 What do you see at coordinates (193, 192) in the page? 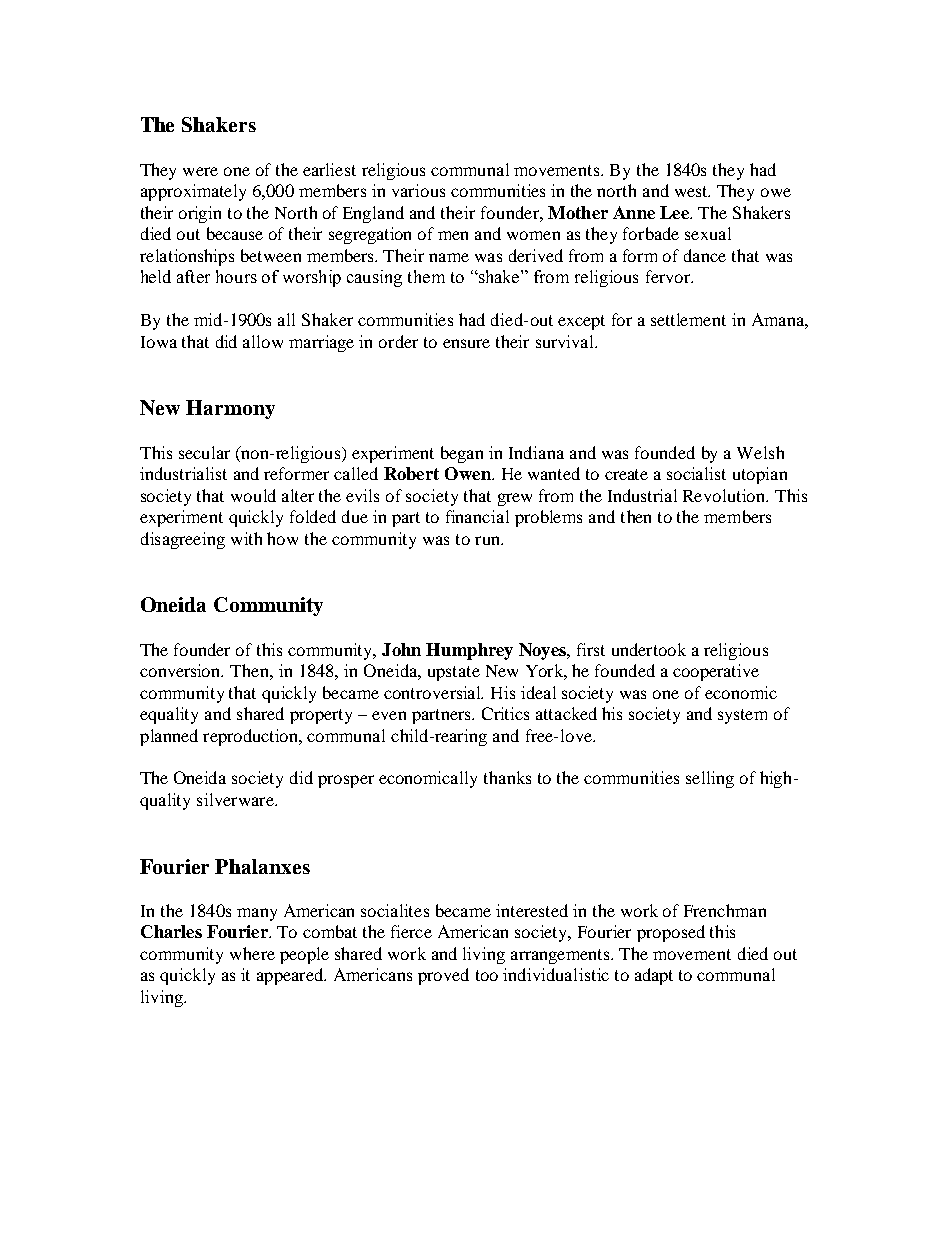
I see `approximately` at bounding box center [193, 192].
